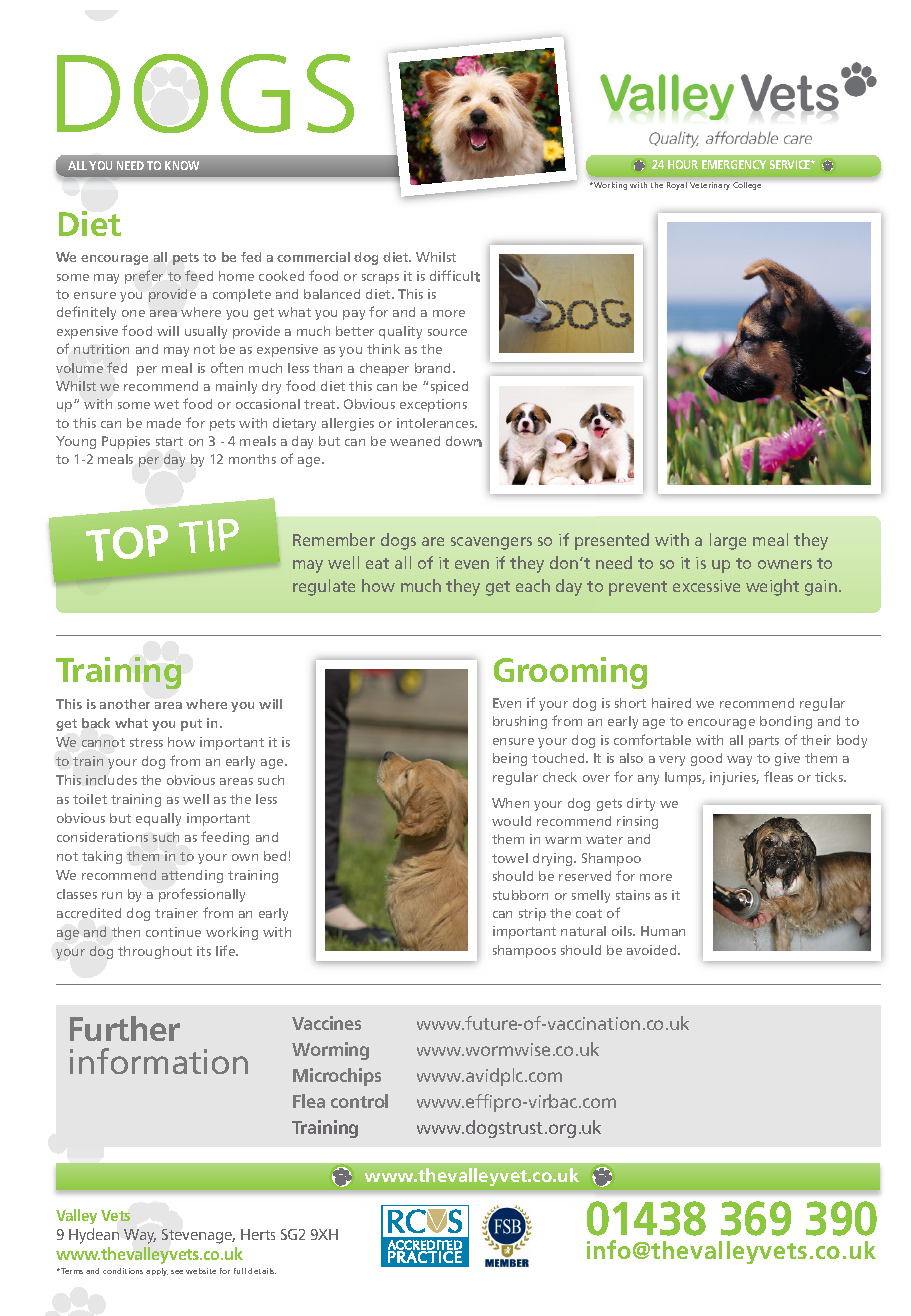  I want to click on Herts, so click(258, 1234).
